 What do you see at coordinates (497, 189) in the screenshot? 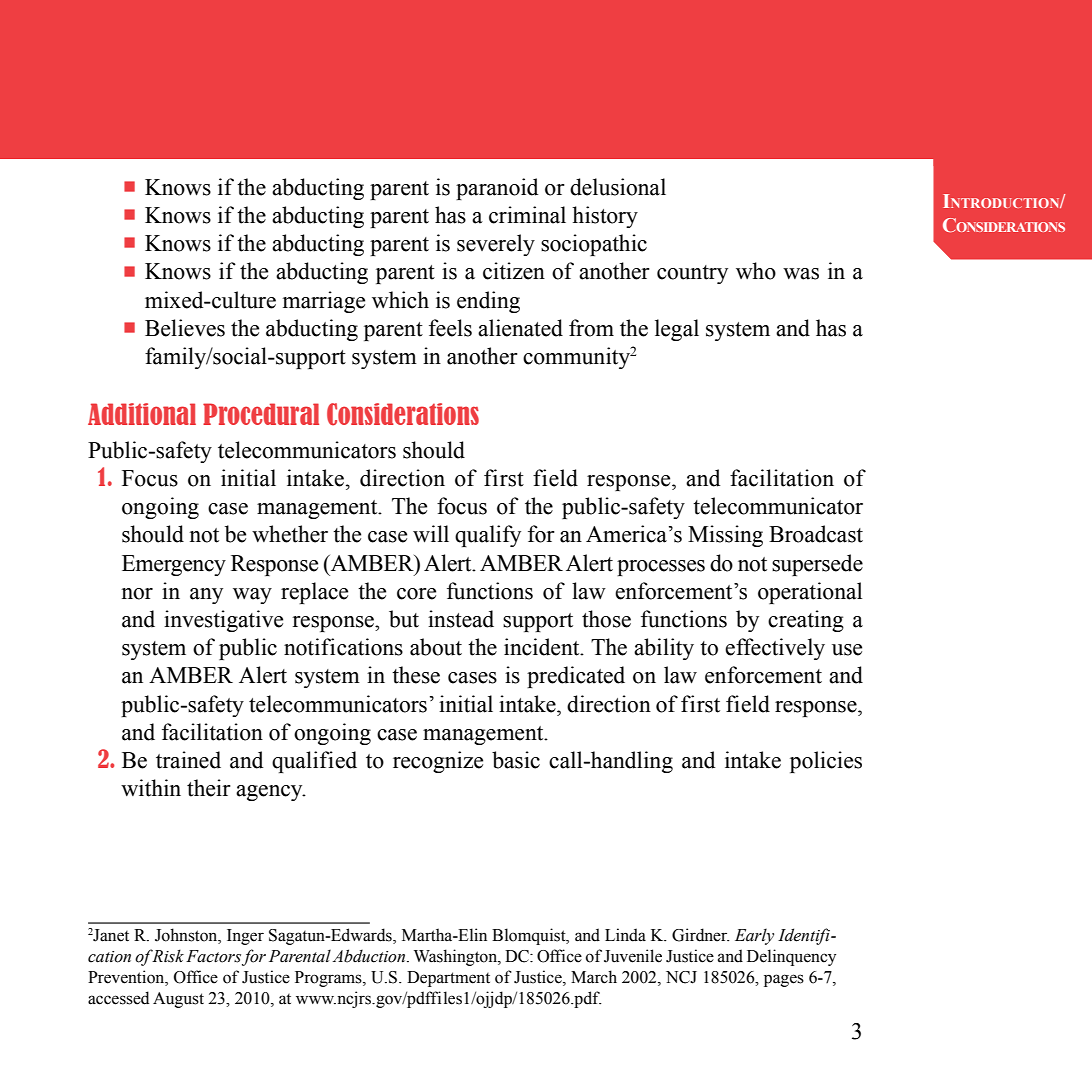
I see `paranoid` at bounding box center [497, 189].
